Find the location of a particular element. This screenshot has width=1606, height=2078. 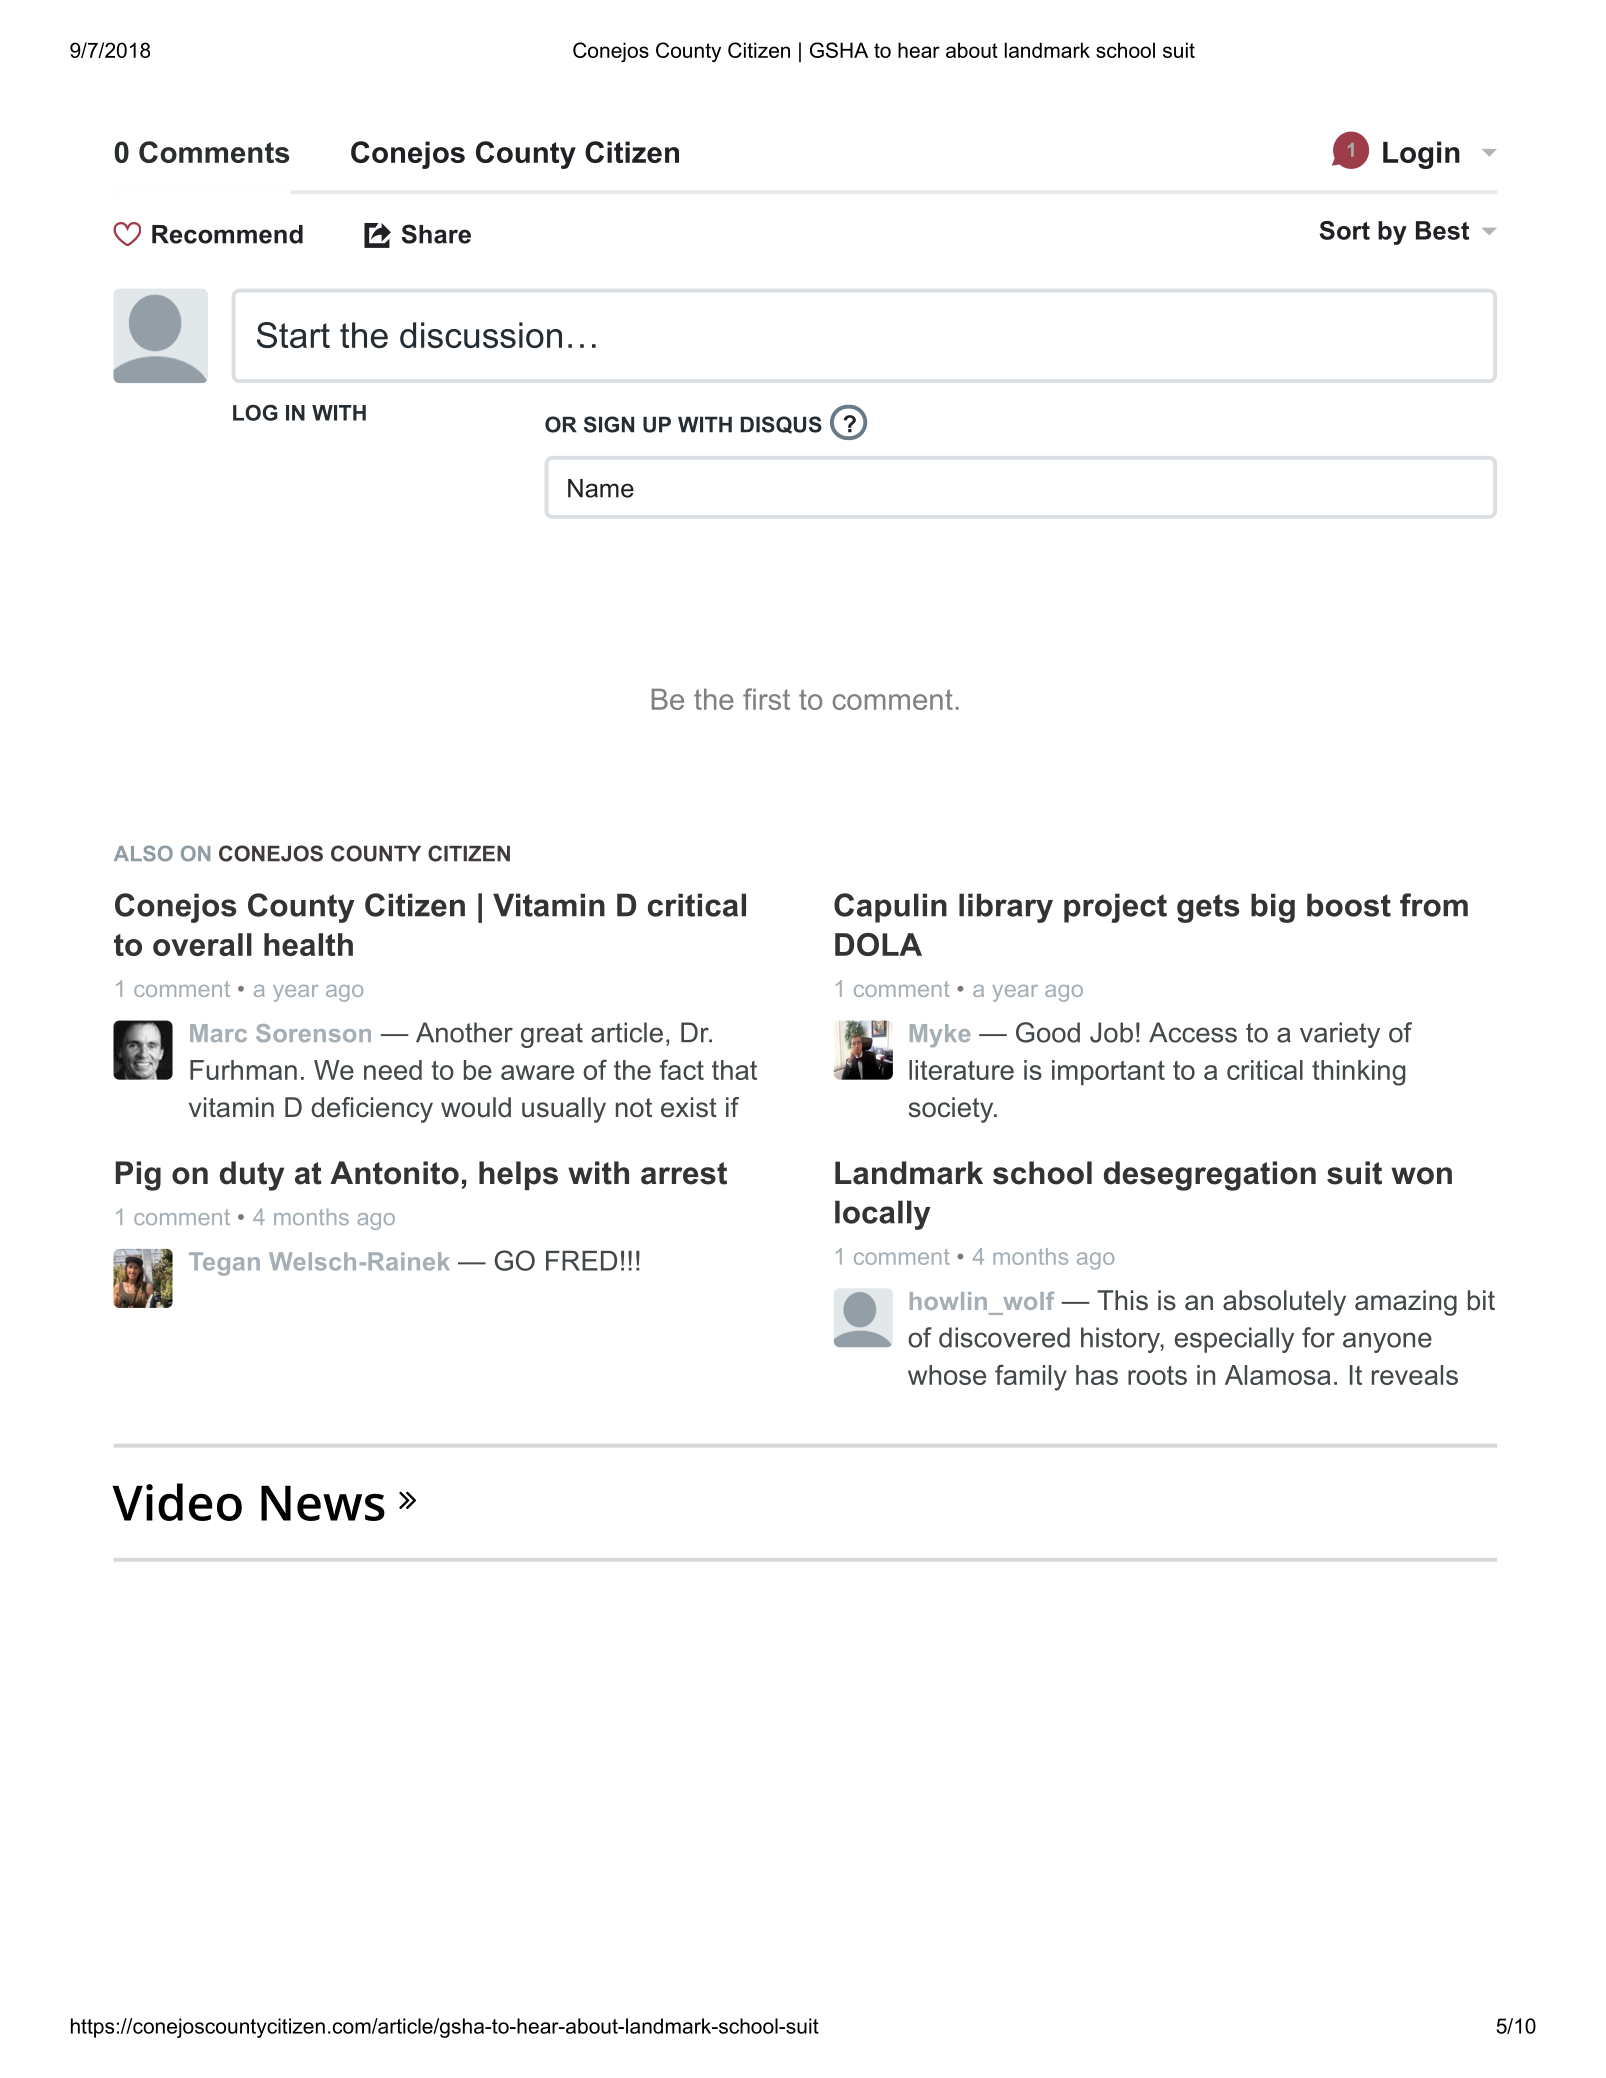

library is located at coordinates (1006, 908).
